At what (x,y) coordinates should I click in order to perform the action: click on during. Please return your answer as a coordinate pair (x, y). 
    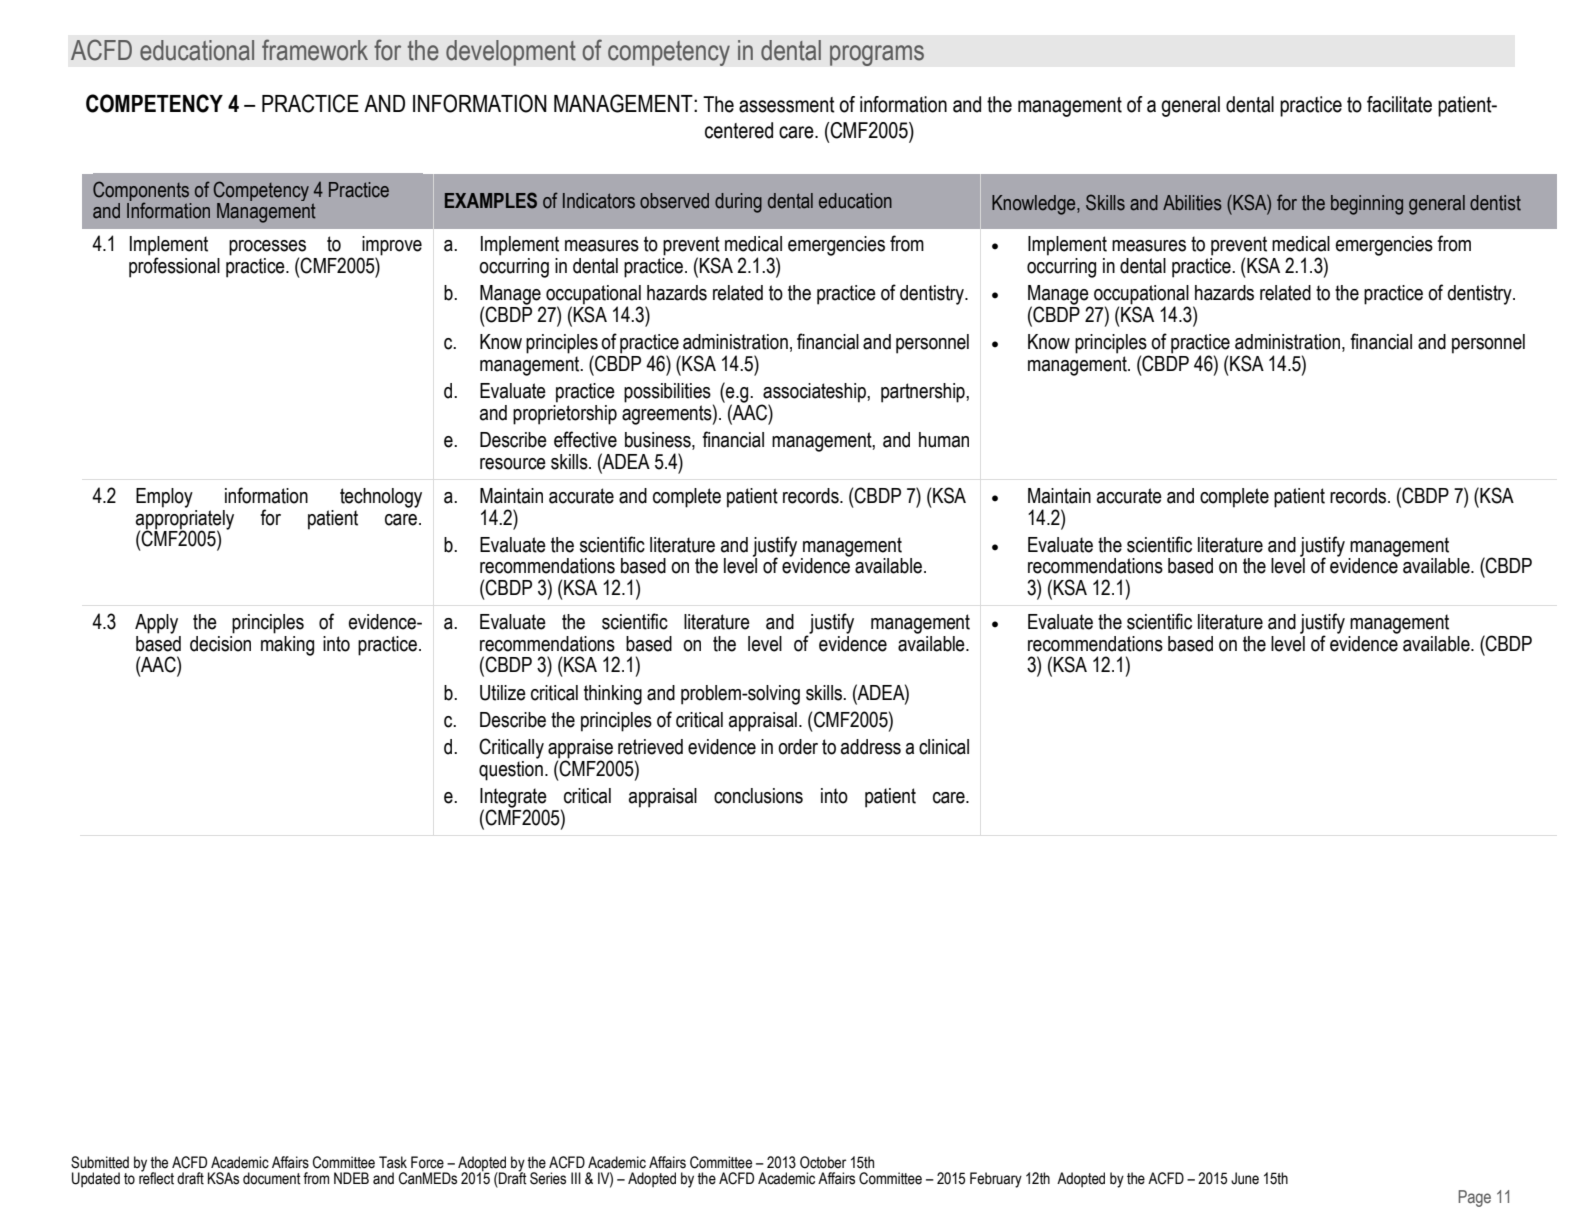
    Looking at the image, I should click on (738, 203).
